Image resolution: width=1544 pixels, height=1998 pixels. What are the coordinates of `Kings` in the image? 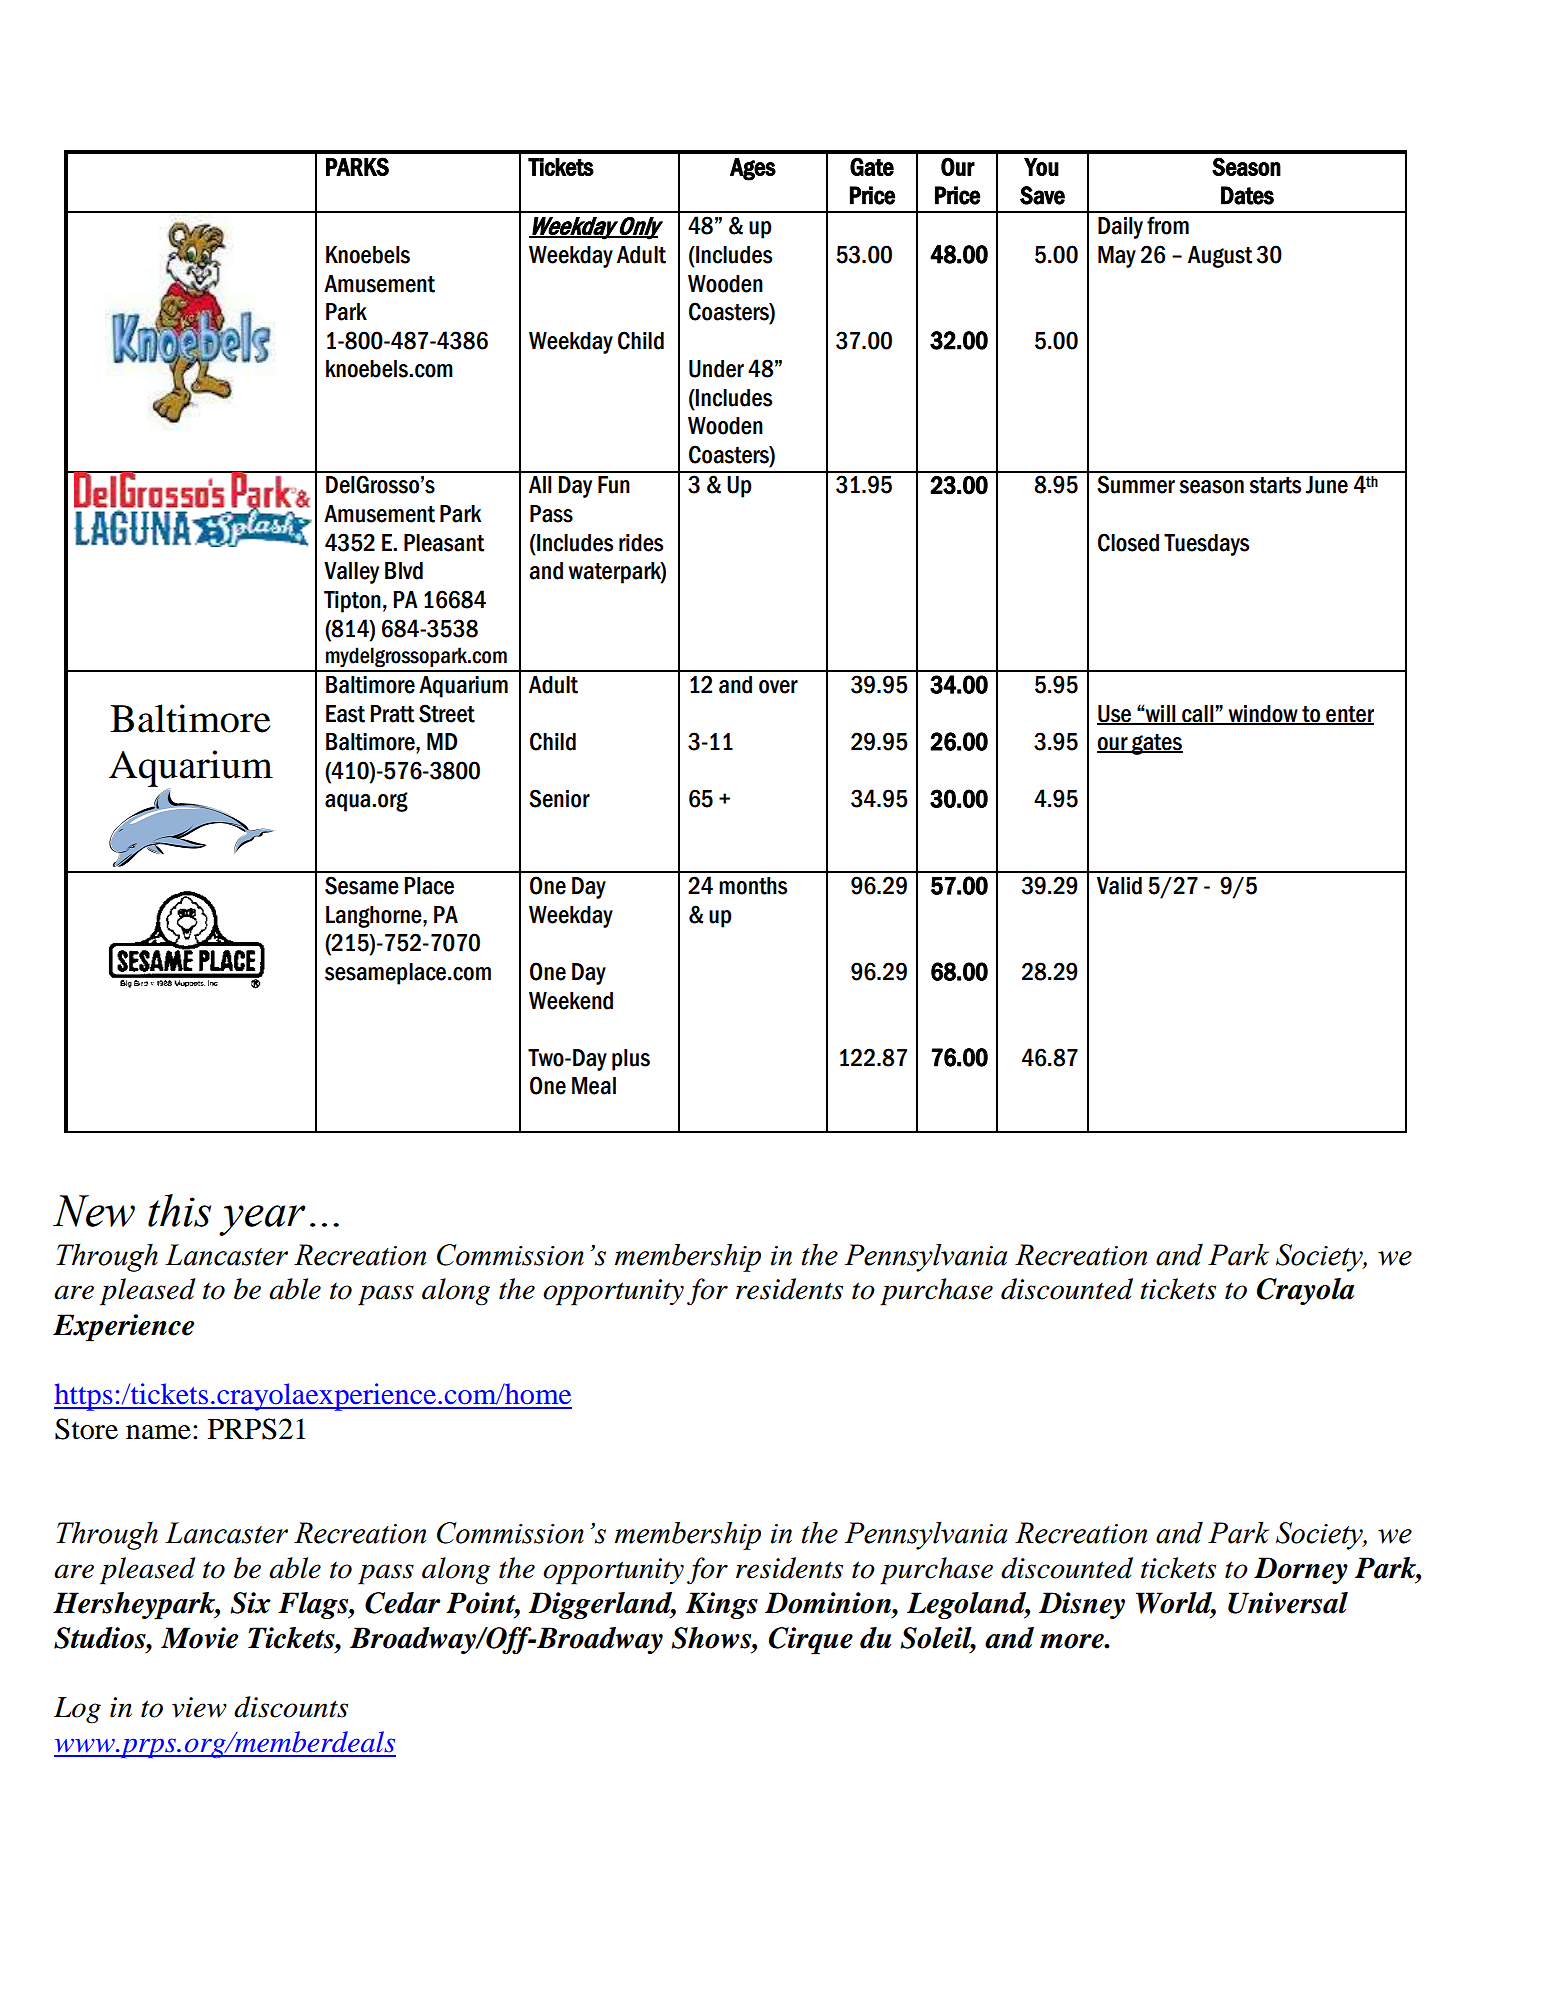 It's located at (722, 1605).
